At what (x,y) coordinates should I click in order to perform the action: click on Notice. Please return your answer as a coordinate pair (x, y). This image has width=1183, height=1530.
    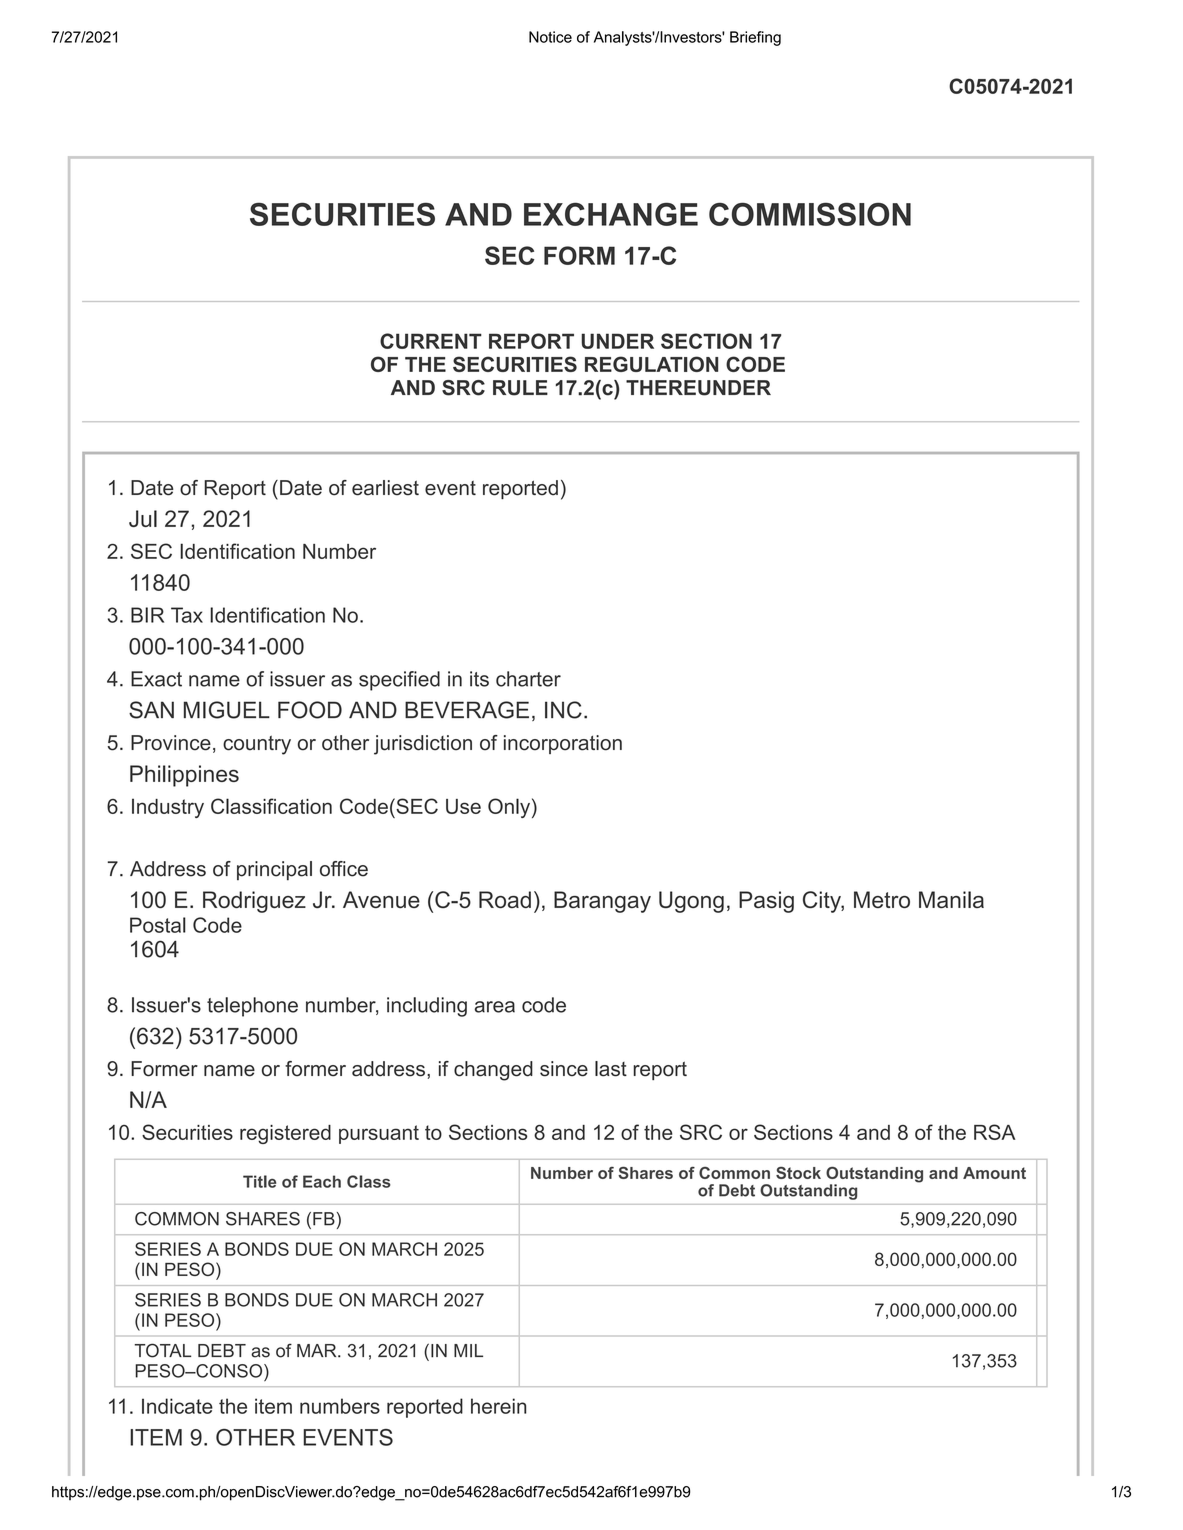
    Looking at the image, I should click on (550, 37).
